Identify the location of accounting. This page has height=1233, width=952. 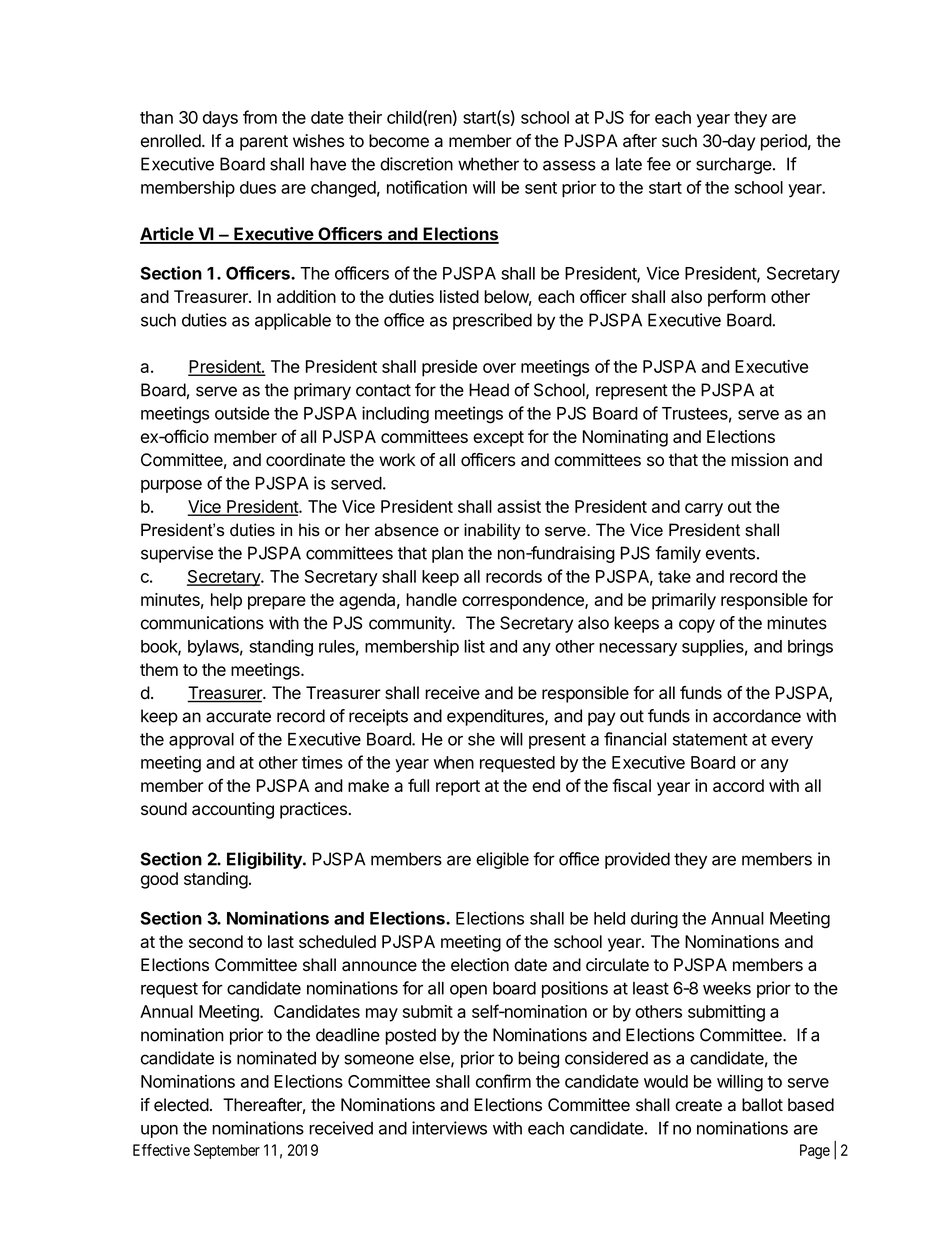
(233, 810).
